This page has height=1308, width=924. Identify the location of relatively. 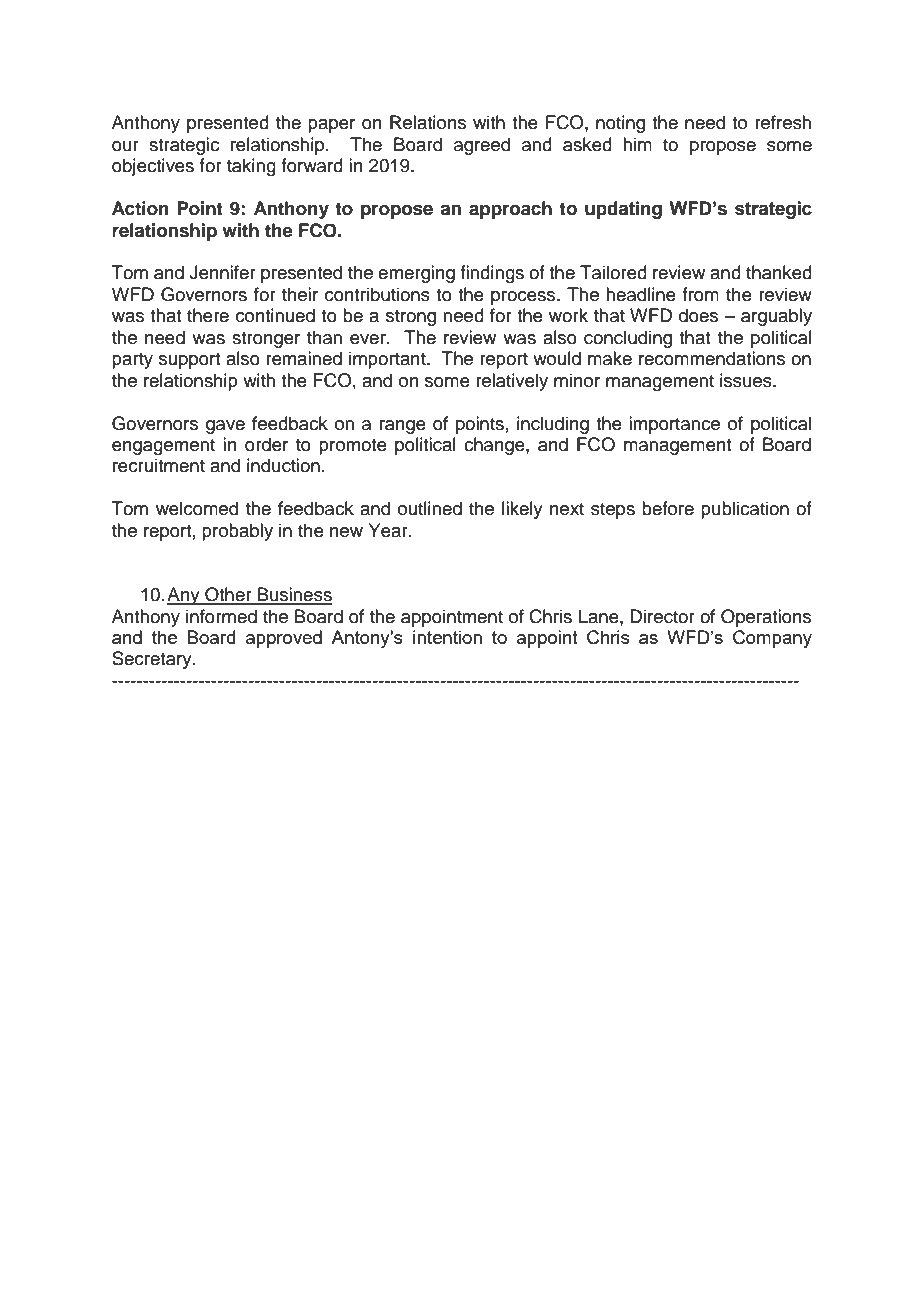
(512, 382).
